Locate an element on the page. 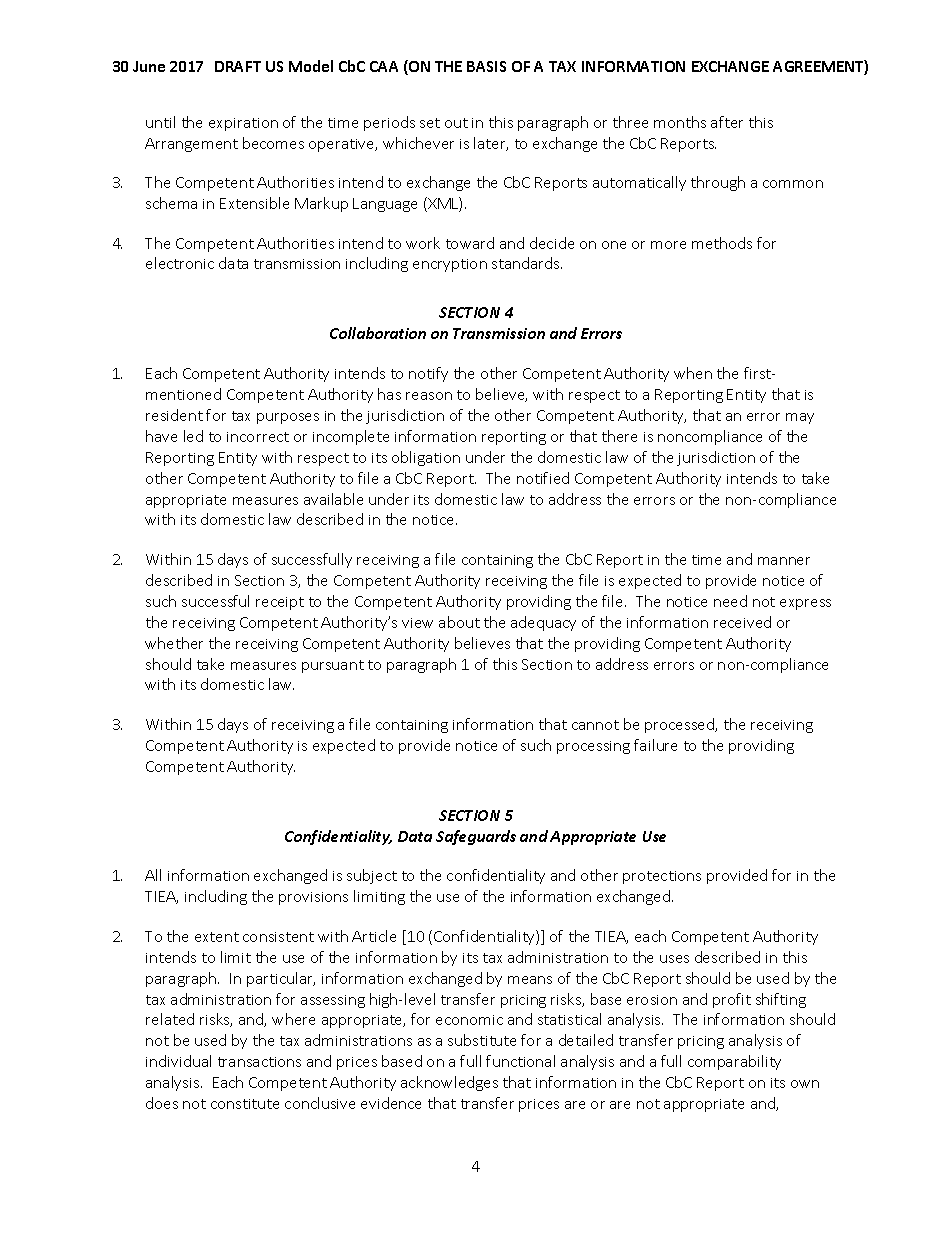  after is located at coordinates (727, 122).
